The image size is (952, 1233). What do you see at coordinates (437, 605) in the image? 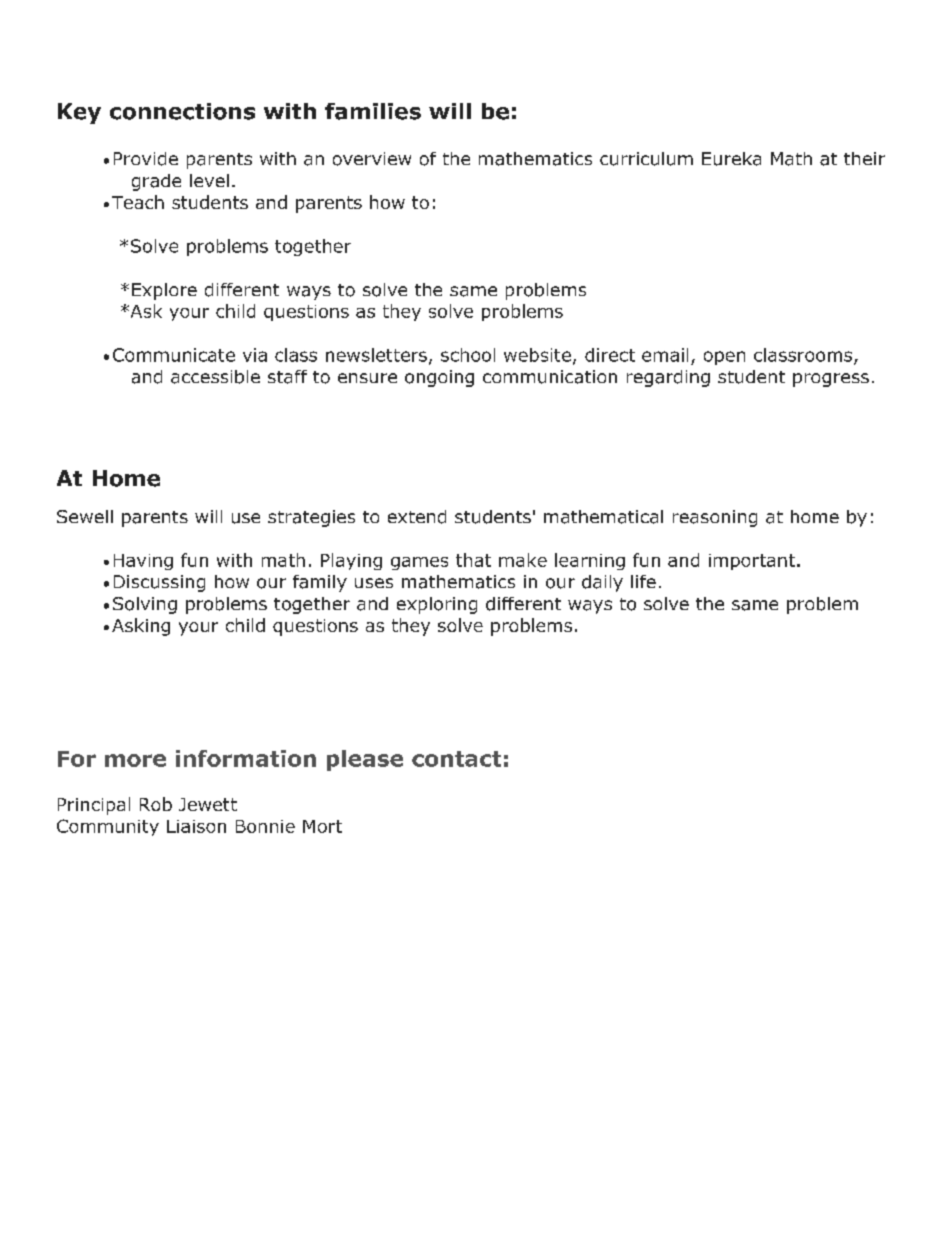
I see `exploring` at bounding box center [437, 605].
